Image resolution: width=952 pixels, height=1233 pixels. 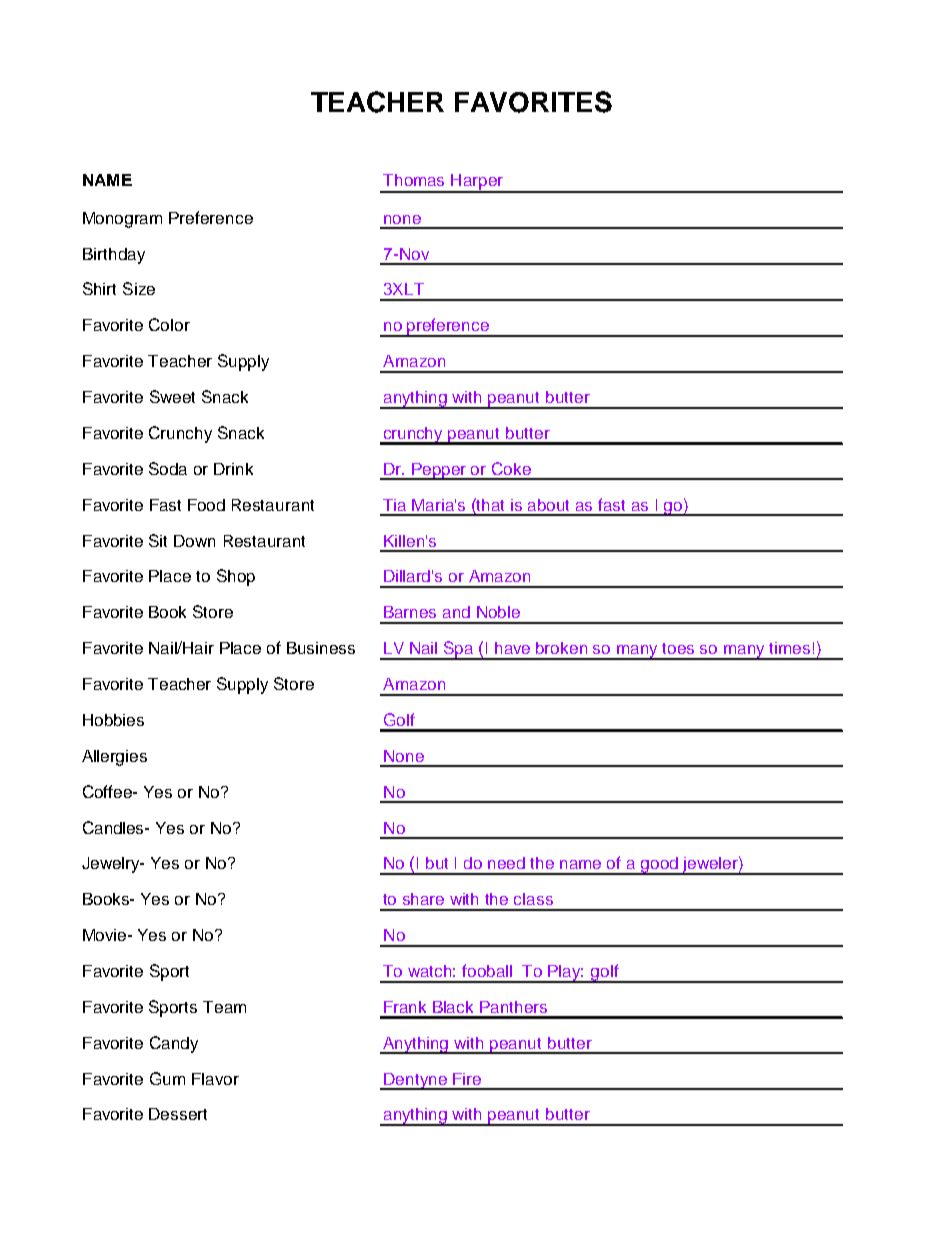 What do you see at coordinates (506, 863) in the screenshot?
I see `need` at bounding box center [506, 863].
